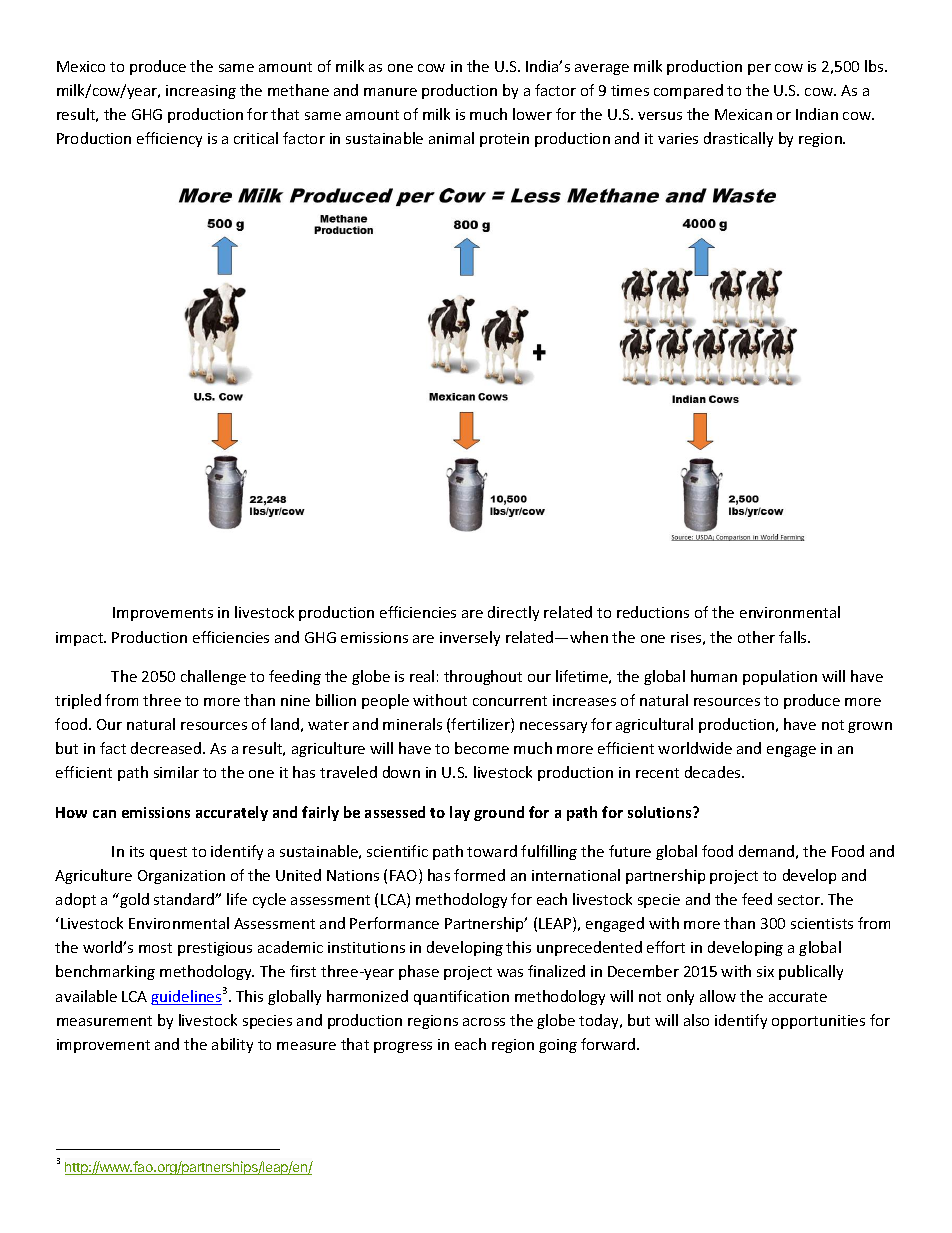 The width and height of the screenshot is (952, 1233). Describe the element at coordinates (532, 114) in the screenshot. I see `lower` at that location.
